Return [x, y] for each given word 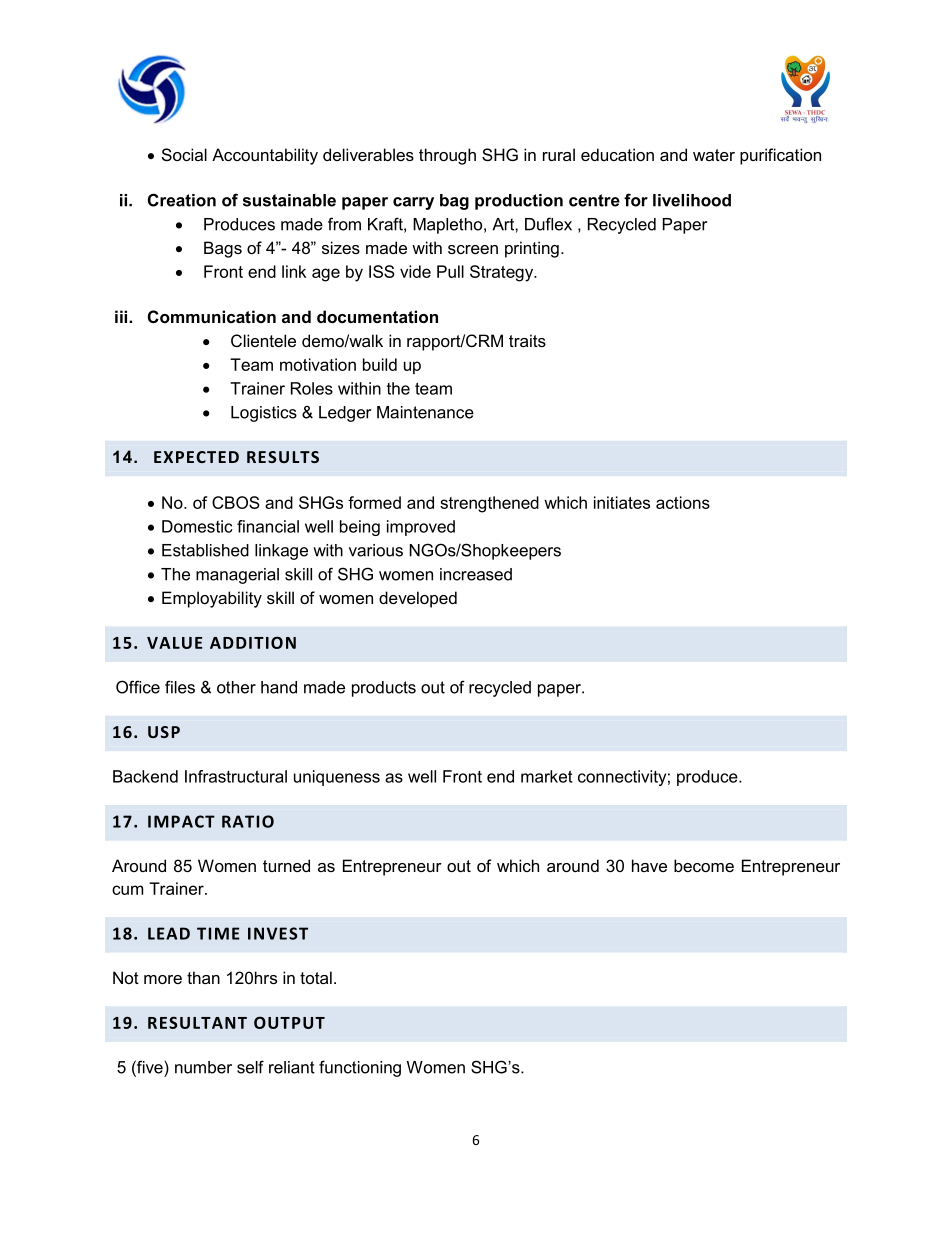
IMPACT [181, 821]
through [447, 156]
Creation [182, 200]
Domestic [197, 526]
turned [286, 865]
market [547, 776]
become [704, 865]
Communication [212, 316]
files [180, 687]
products [384, 689]
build [380, 364]
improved [421, 528]
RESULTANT [197, 1022]
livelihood [692, 200]
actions [683, 502]
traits [527, 340]
